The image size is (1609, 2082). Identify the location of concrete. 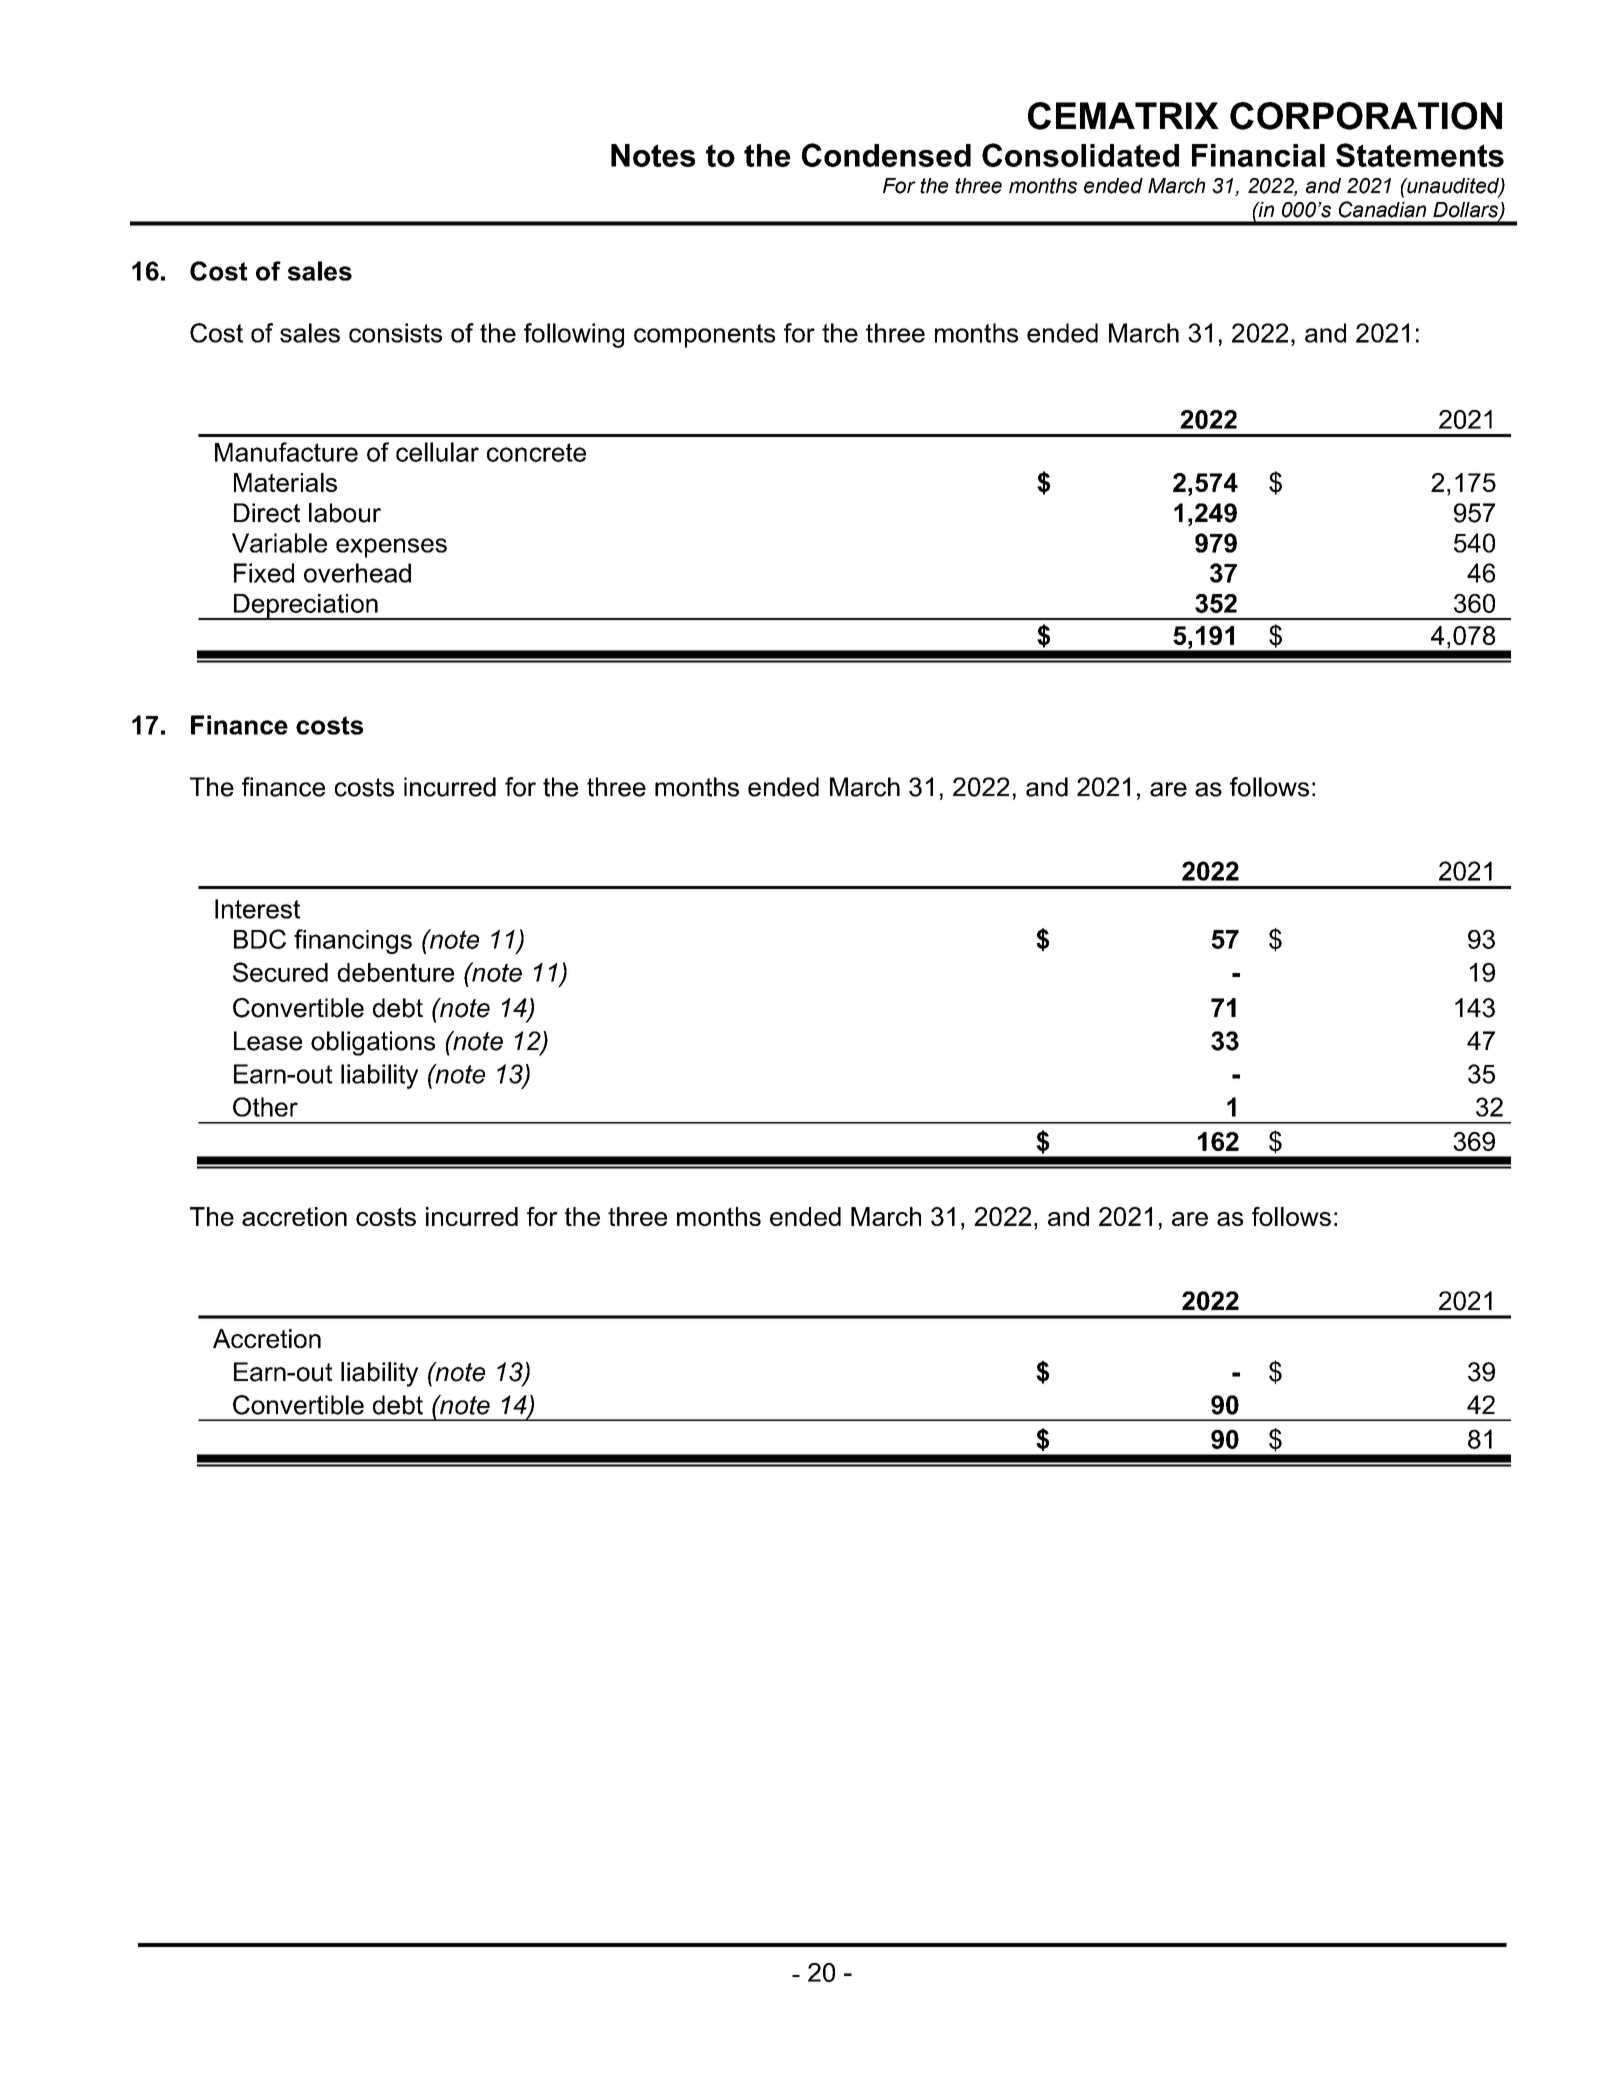
(536, 452).
